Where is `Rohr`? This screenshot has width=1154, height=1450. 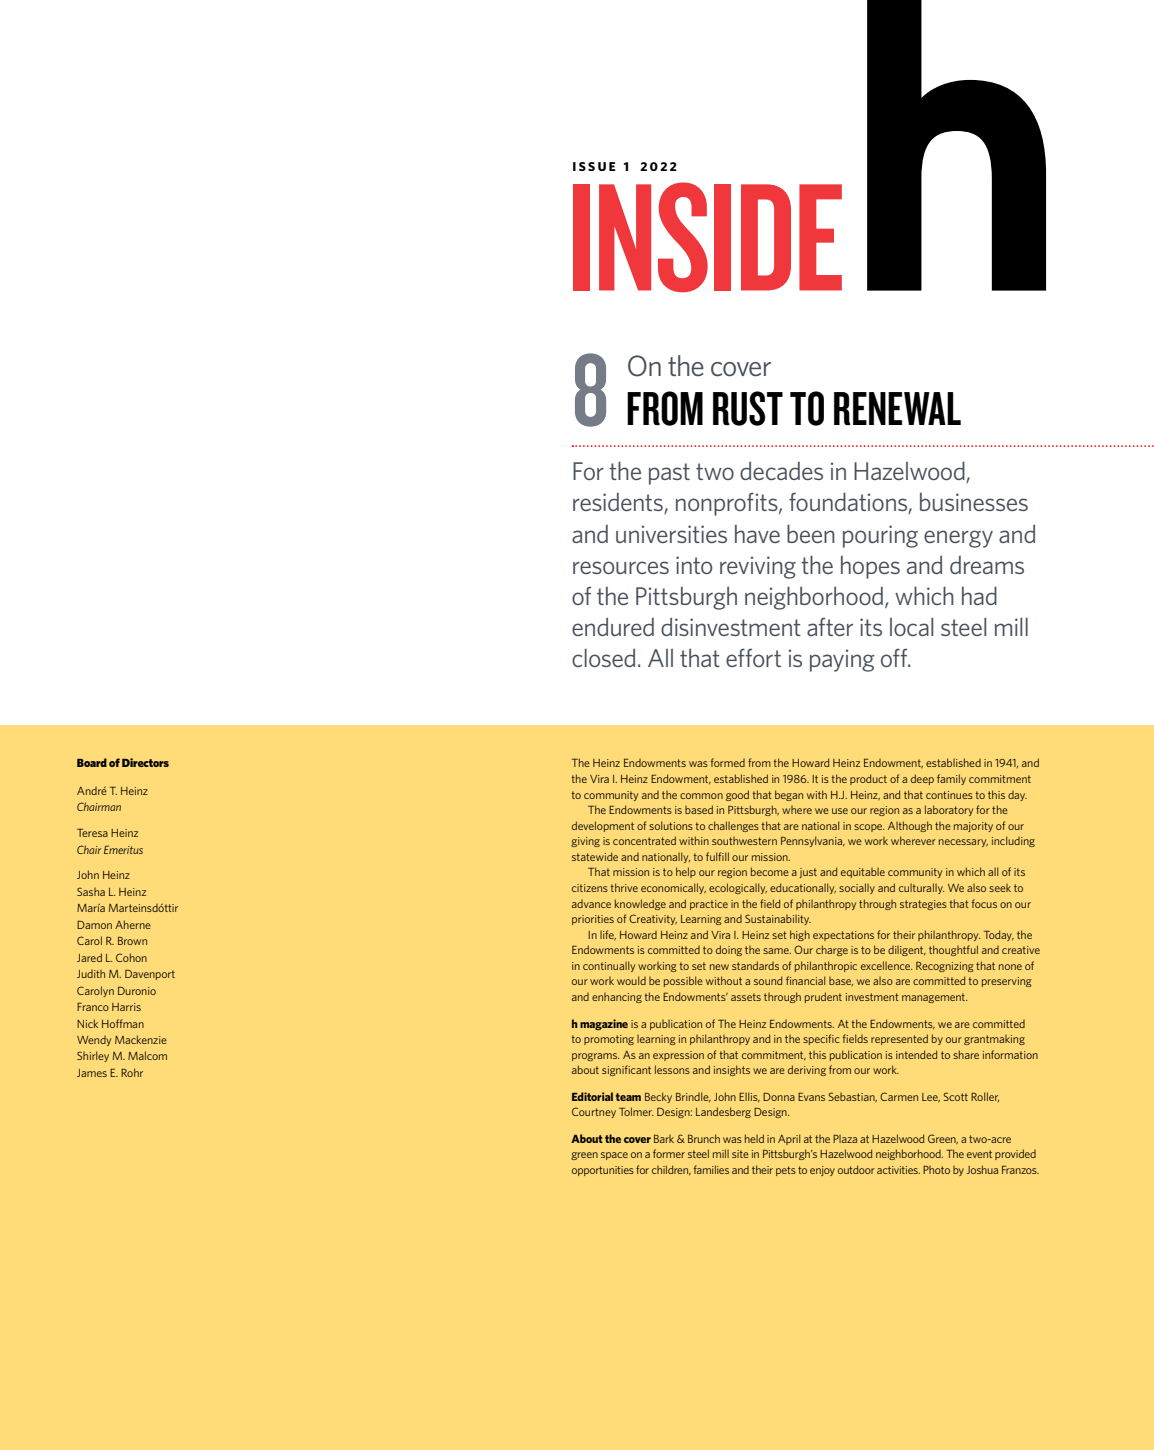 Rohr is located at coordinates (132, 1072).
